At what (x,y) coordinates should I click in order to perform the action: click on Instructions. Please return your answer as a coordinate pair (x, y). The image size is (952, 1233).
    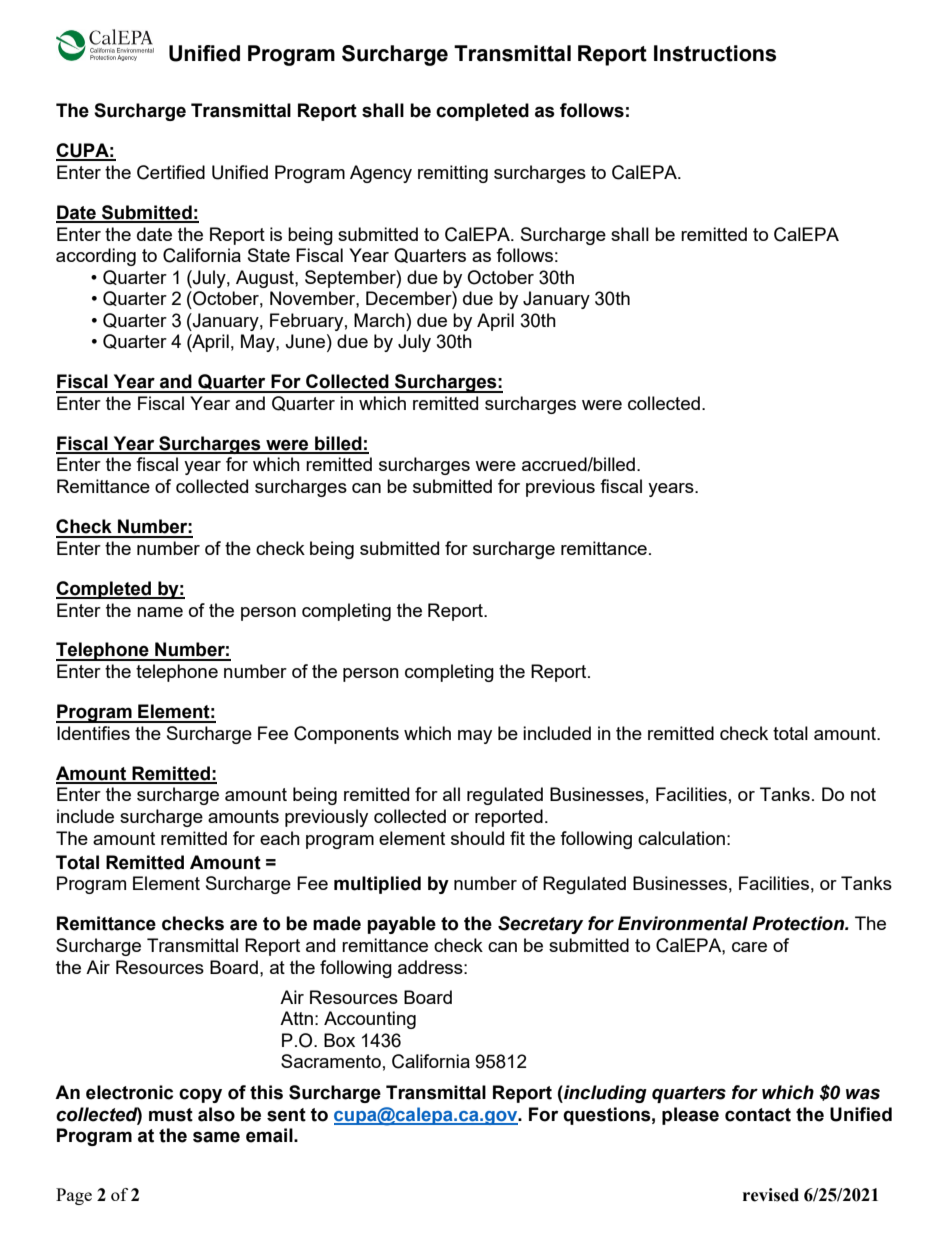
    Looking at the image, I should click on (715, 53).
